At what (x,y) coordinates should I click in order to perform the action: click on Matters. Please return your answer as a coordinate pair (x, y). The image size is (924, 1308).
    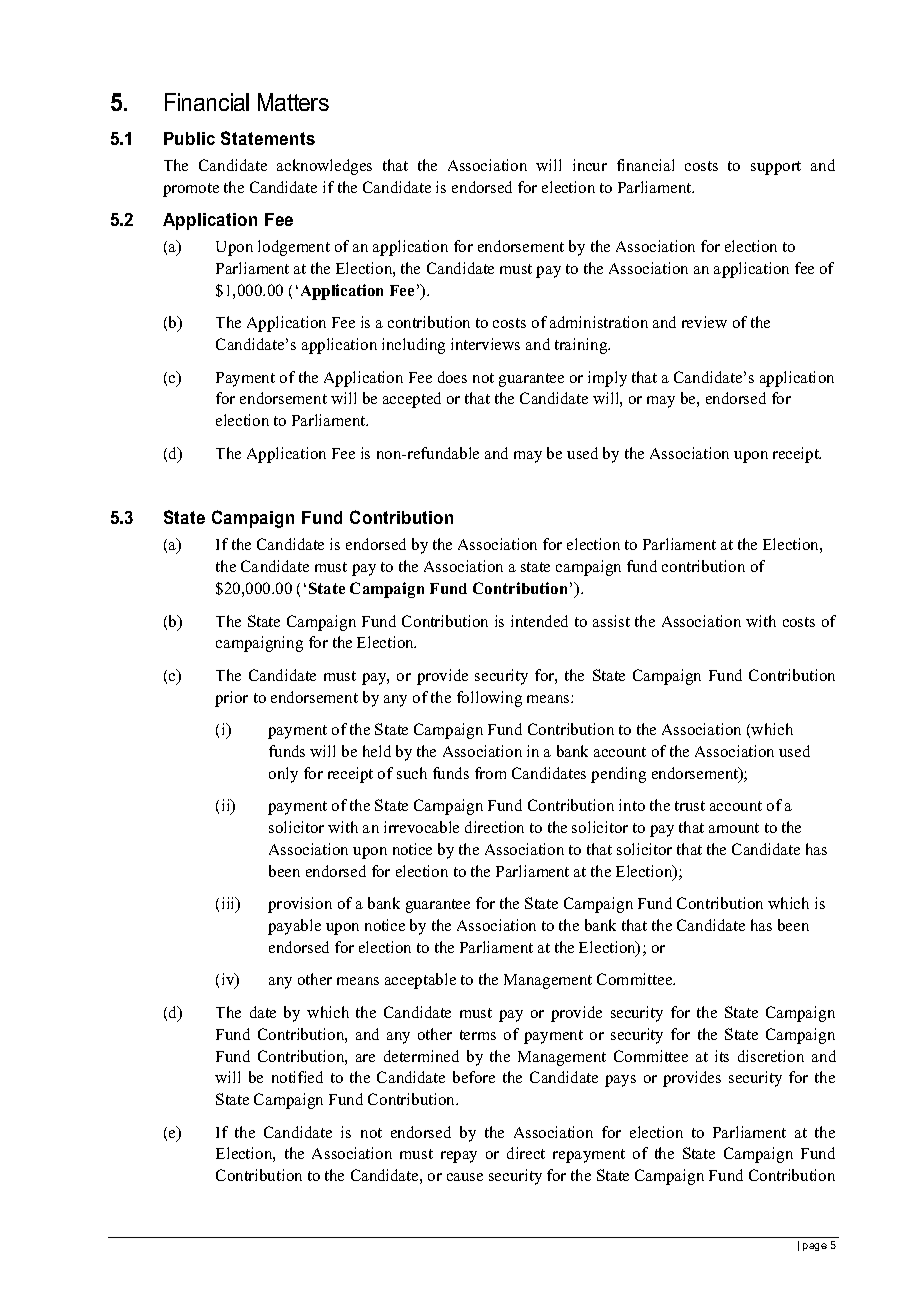
    Looking at the image, I should click on (293, 102).
